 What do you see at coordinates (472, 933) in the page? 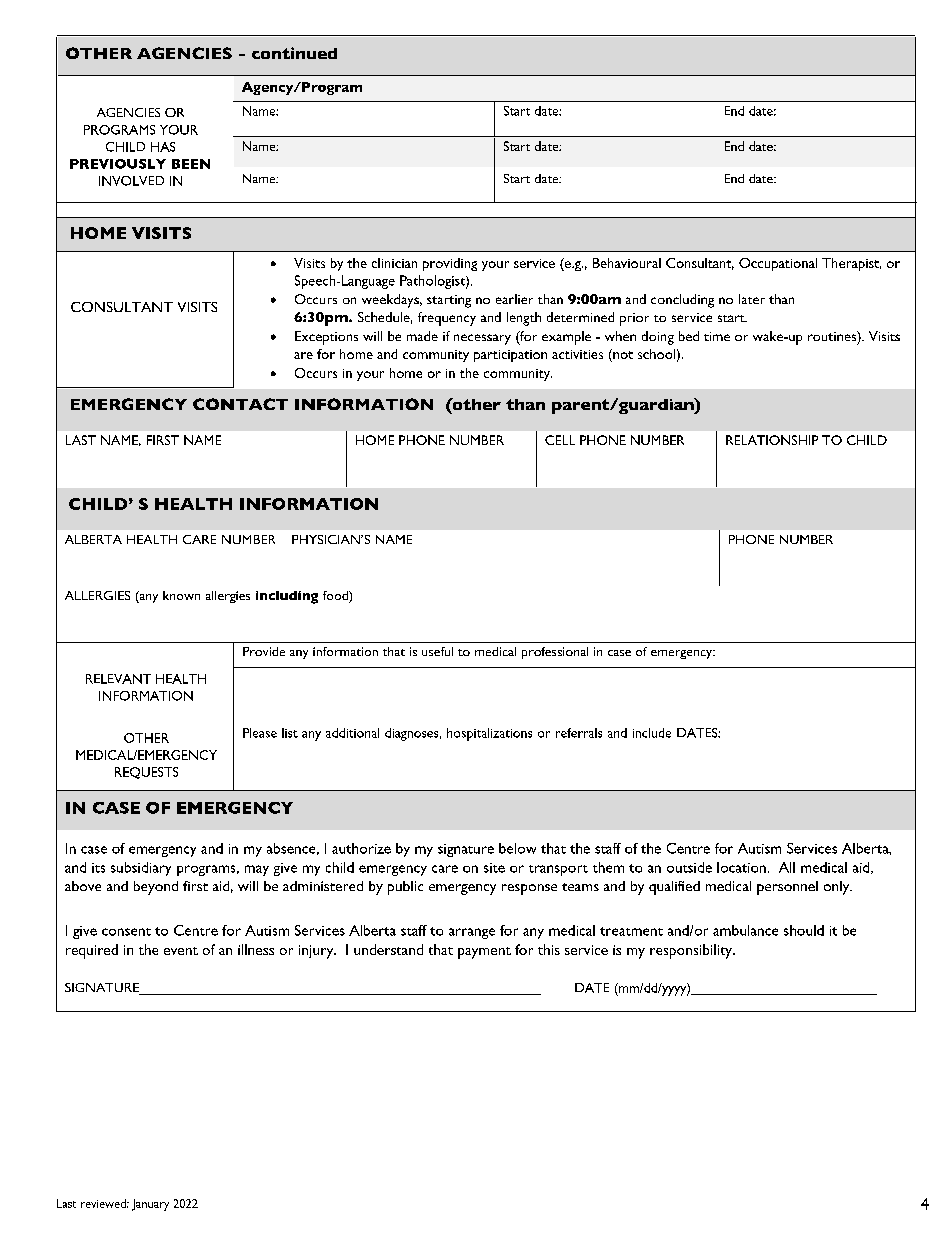
I see `arrange` at bounding box center [472, 933].
